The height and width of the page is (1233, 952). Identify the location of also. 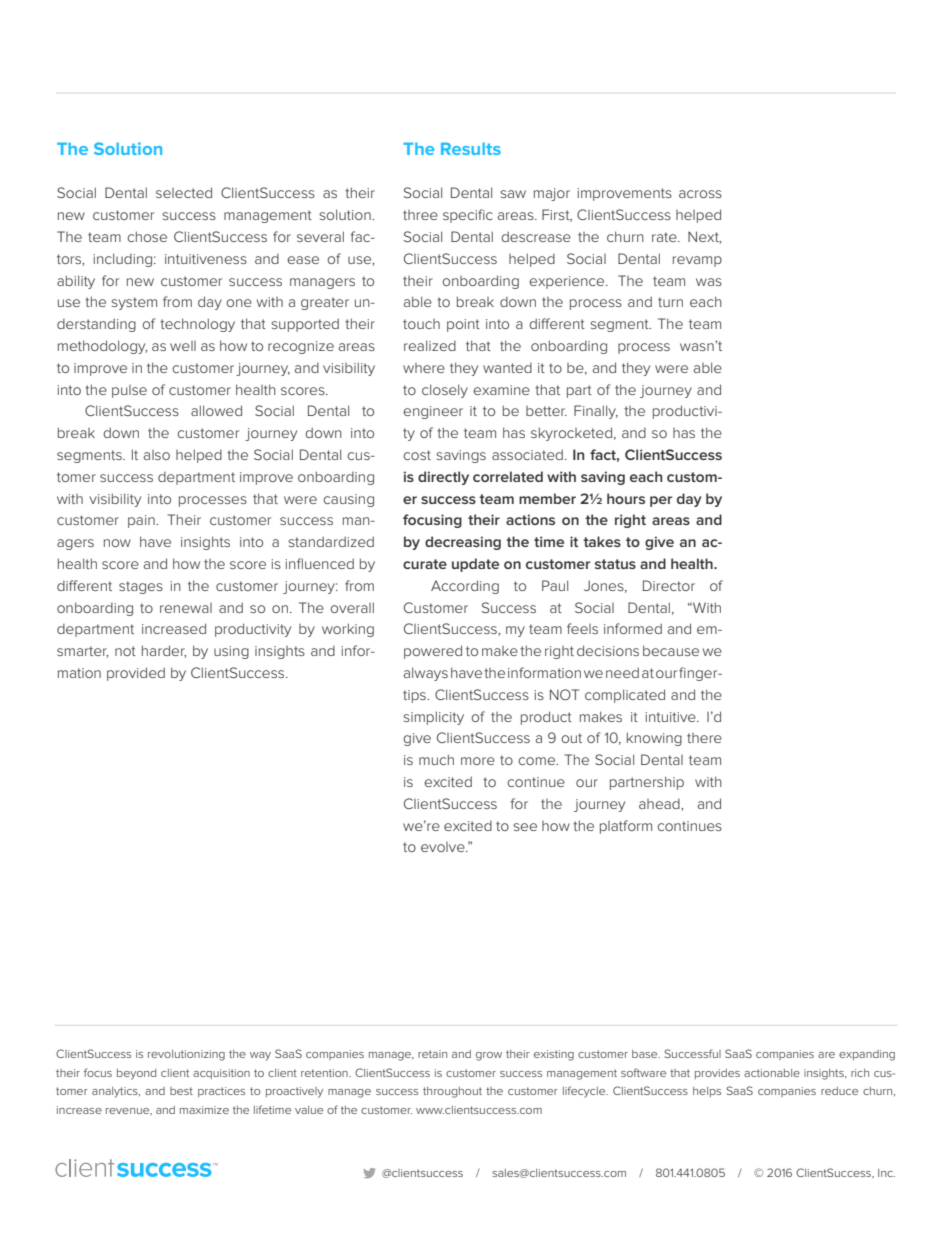
(157, 455).
